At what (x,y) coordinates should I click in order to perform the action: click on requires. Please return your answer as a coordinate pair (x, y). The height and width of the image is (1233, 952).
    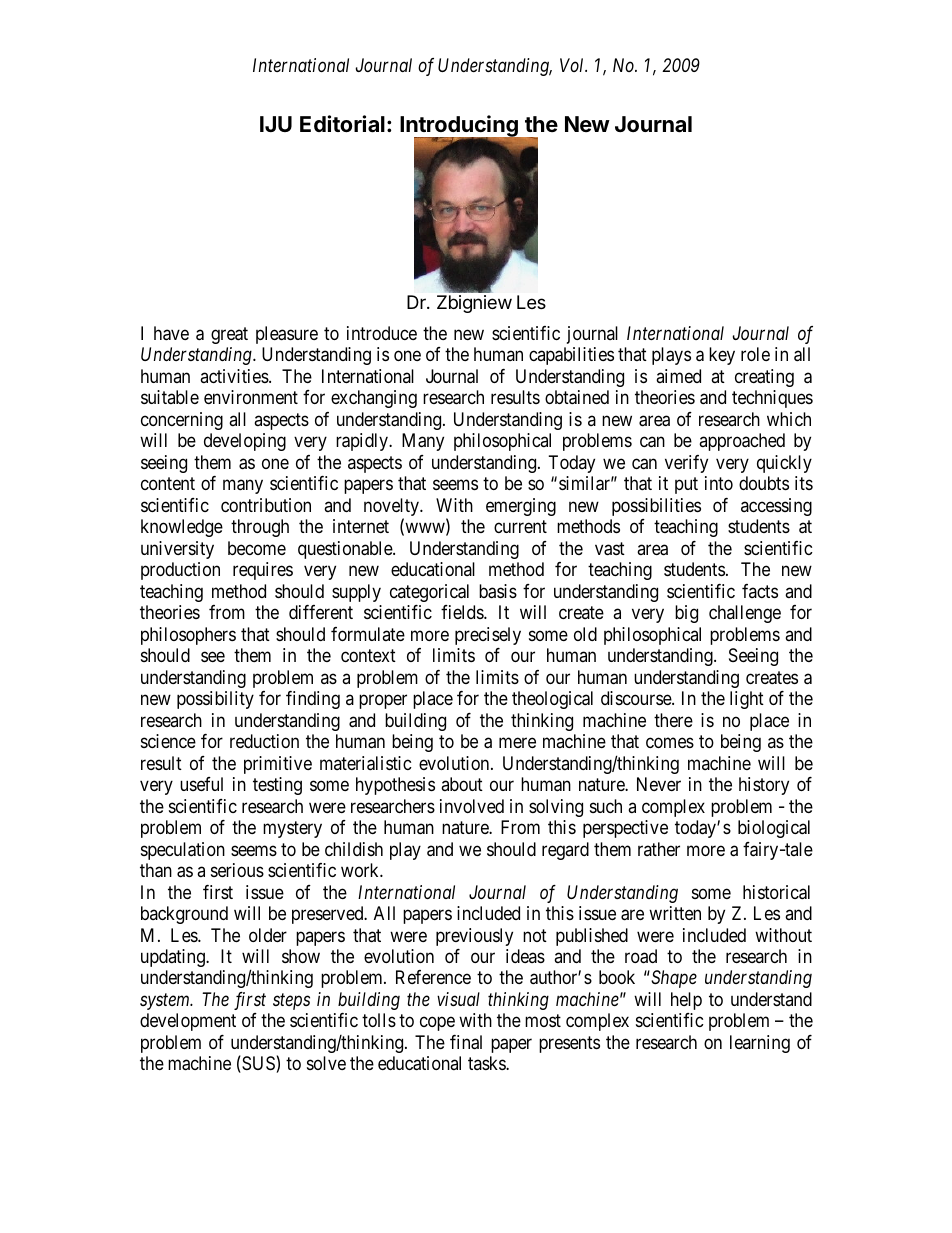
    Looking at the image, I should click on (263, 571).
